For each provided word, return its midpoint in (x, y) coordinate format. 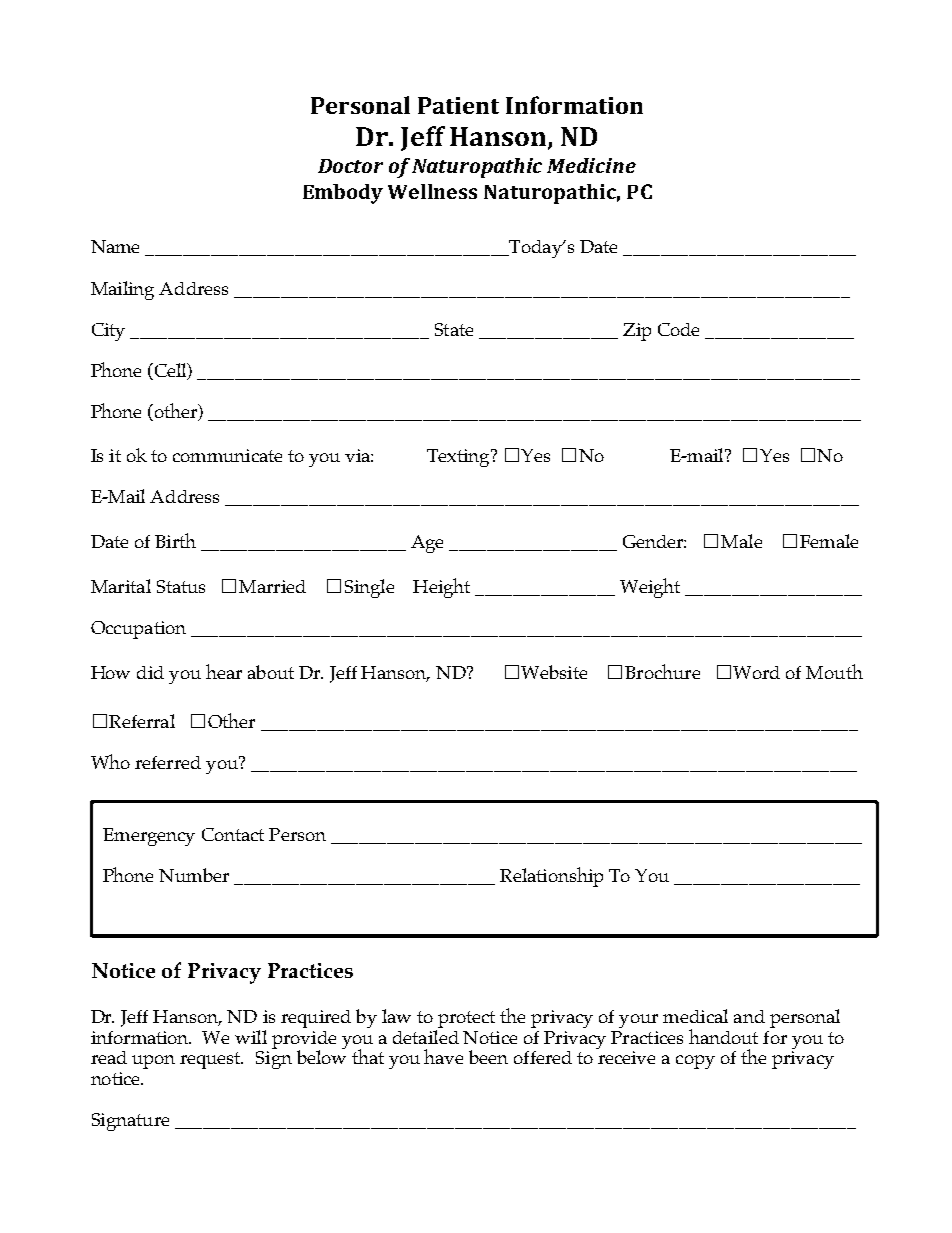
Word (756, 672)
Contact (233, 834)
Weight (650, 588)
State (454, 329)
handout (723, 1036)
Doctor (350, 166)
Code (678, 329)
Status (181, 586)
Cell (170, 371)
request (211, 1060)
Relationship (551, 877)
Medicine (591, 165)
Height (441, 588)
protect (465, 1021)
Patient (458, 105)
